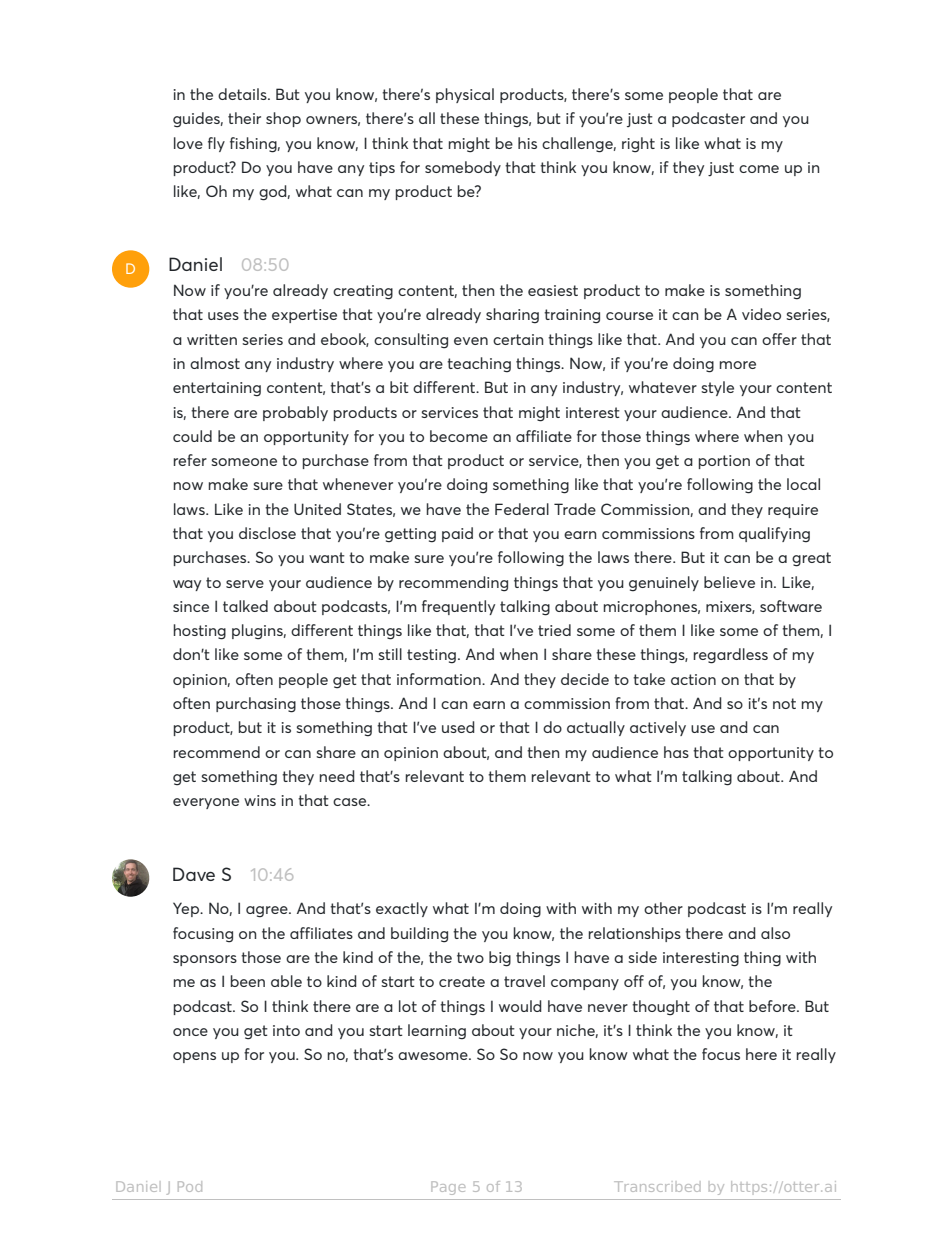 The height and width of the screenshot is (1233, 952). I want to click on agree, so click(268, 912).
